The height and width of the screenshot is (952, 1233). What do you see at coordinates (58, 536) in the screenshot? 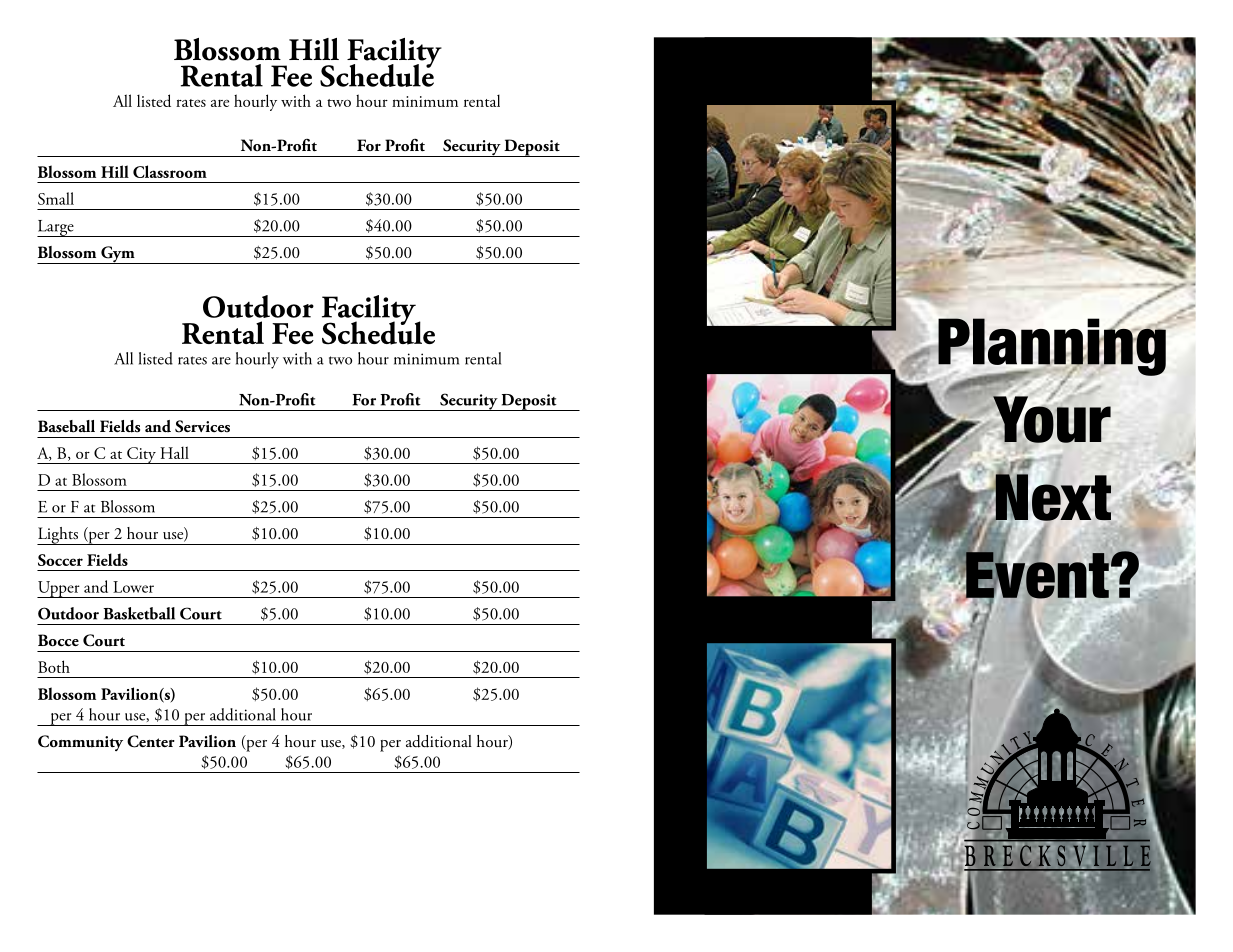
I see `Lights` at bounding box center [58, 536].
